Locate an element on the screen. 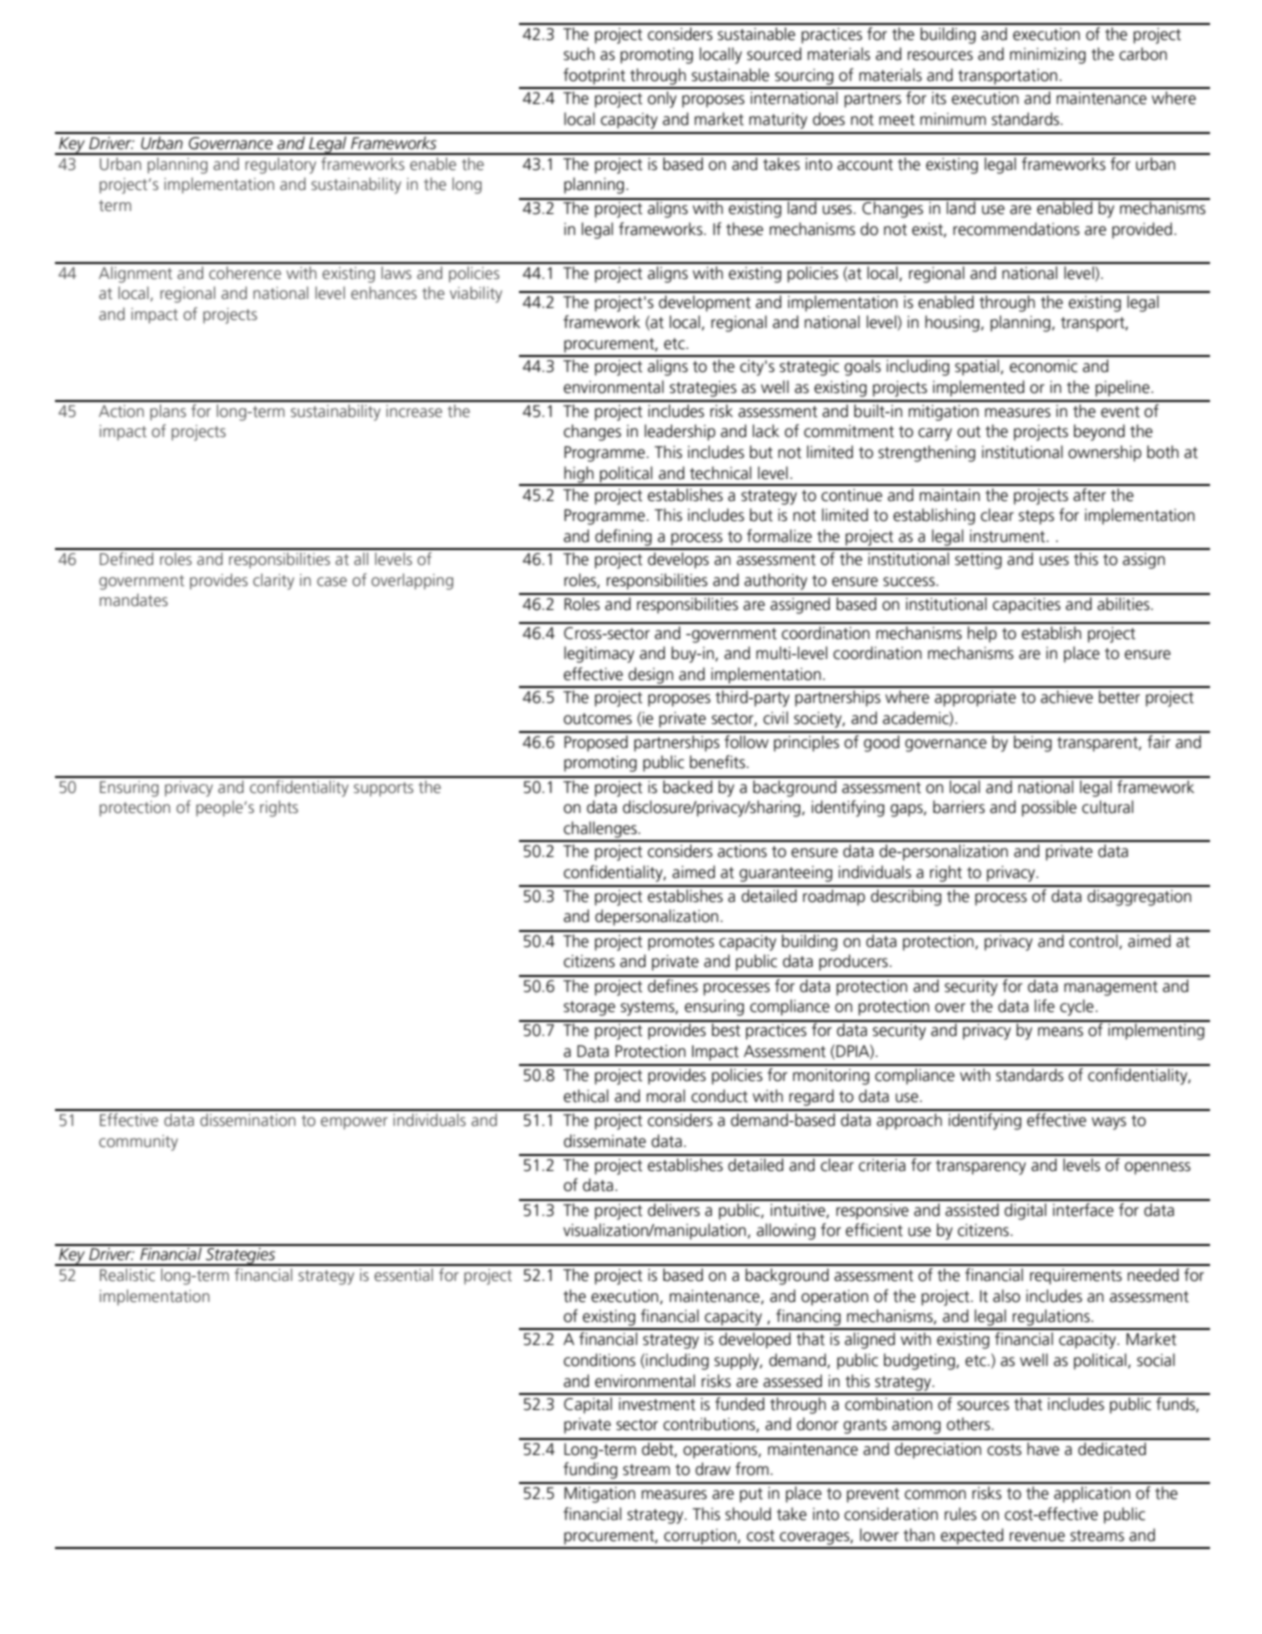 The width and height of the screenshot is (1262, 1634). enhances is located at coordinates (384, 292).
